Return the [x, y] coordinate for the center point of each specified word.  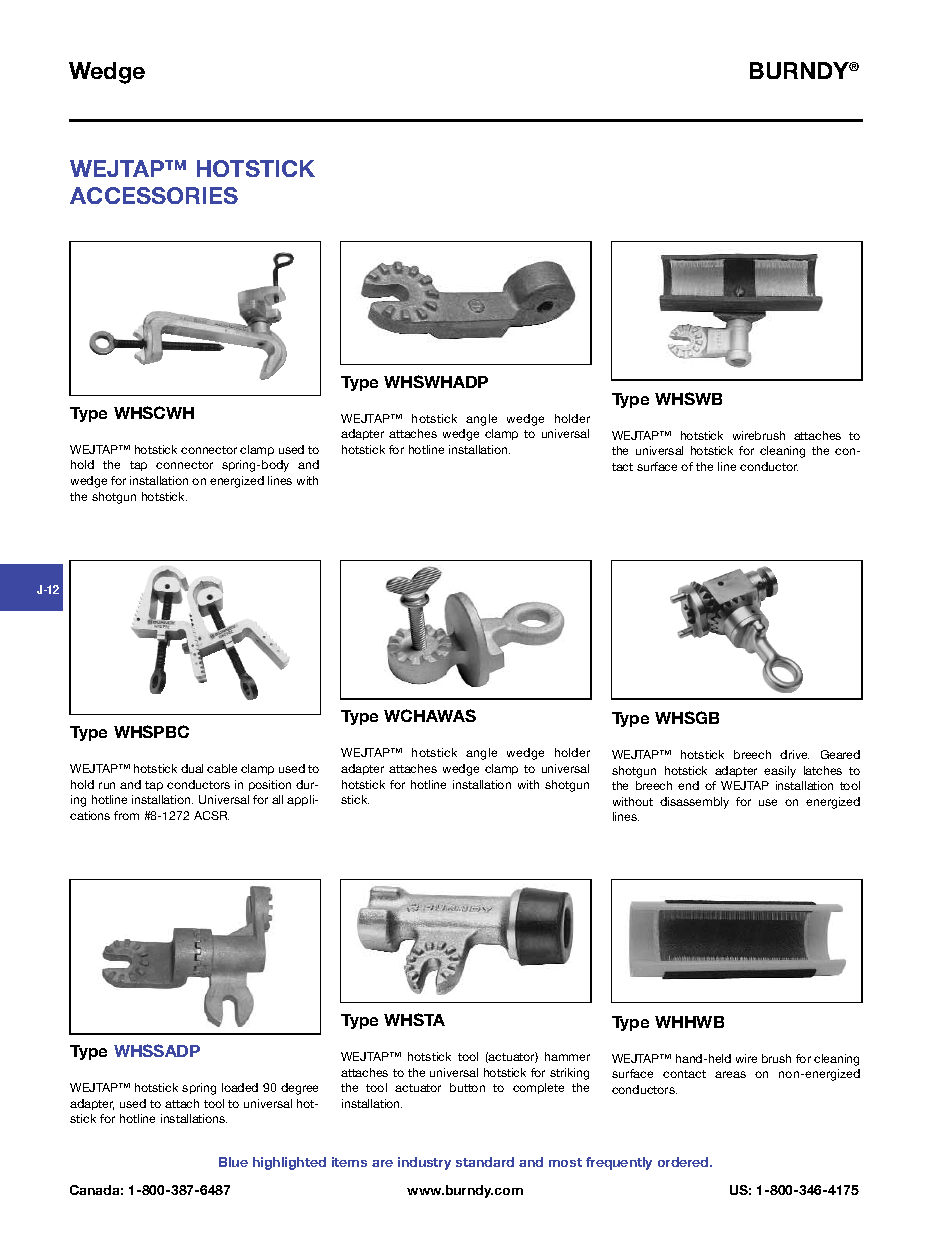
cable [222, 768]
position [270, 785]
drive [794, 754]
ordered [684, 1162]
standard [485, 1162]
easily [780, 772]
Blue [233, 1162]
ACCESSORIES [154, 195]
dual [192, 768]
